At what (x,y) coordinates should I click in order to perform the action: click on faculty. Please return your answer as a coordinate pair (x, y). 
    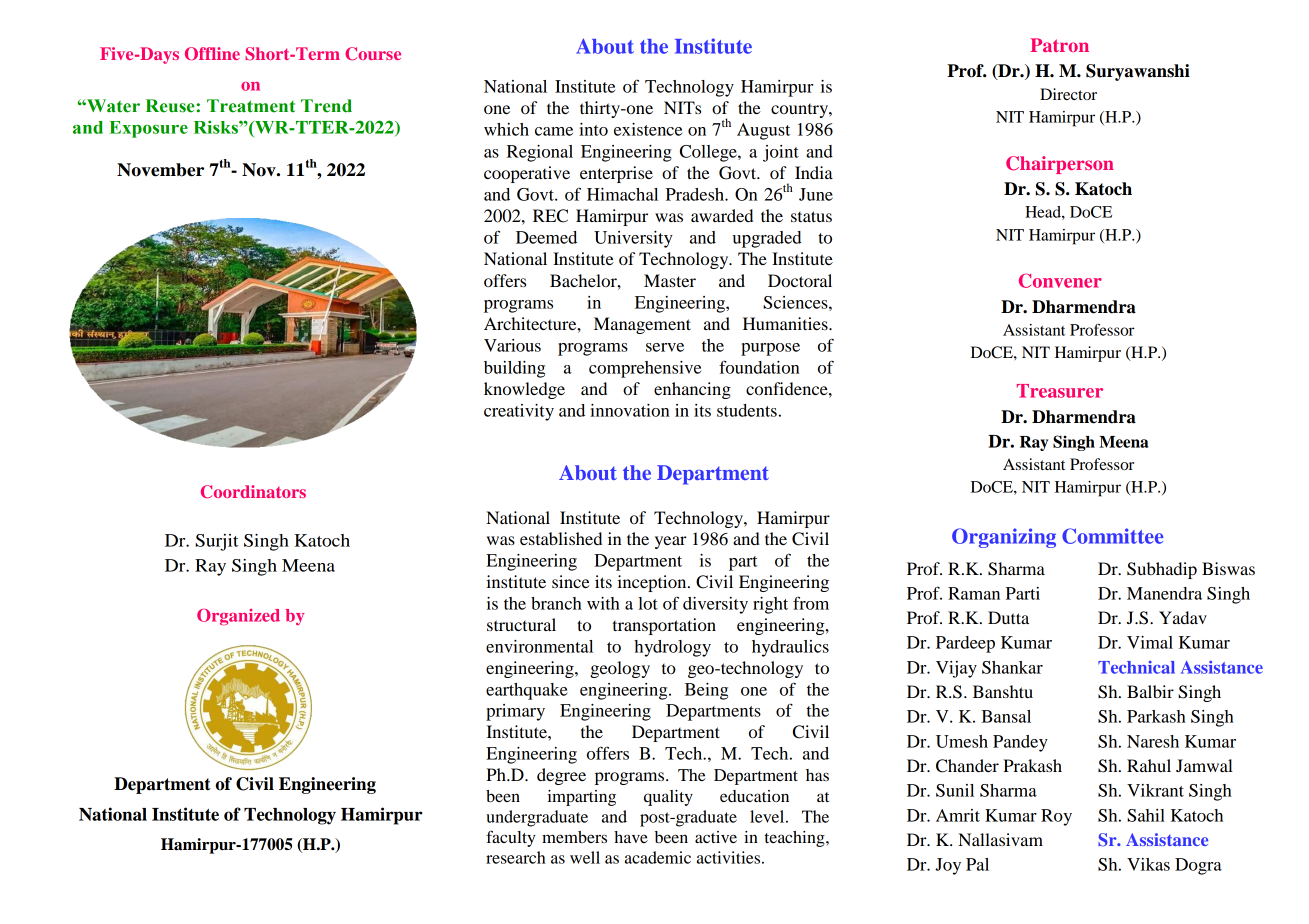
    Looking at the image, I should click on (511, 838).
